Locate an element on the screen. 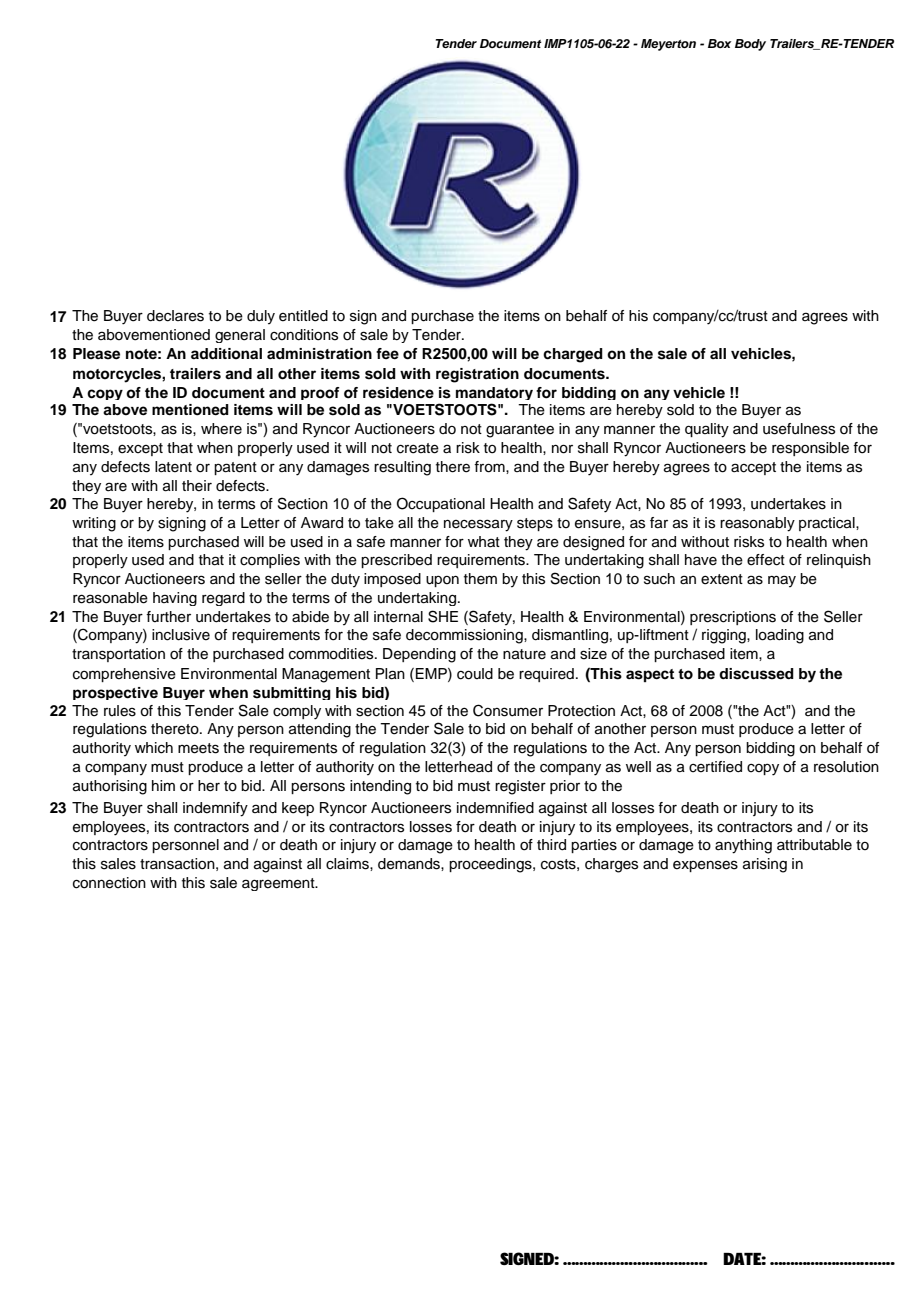  may is located at coordinates (782, 581).
